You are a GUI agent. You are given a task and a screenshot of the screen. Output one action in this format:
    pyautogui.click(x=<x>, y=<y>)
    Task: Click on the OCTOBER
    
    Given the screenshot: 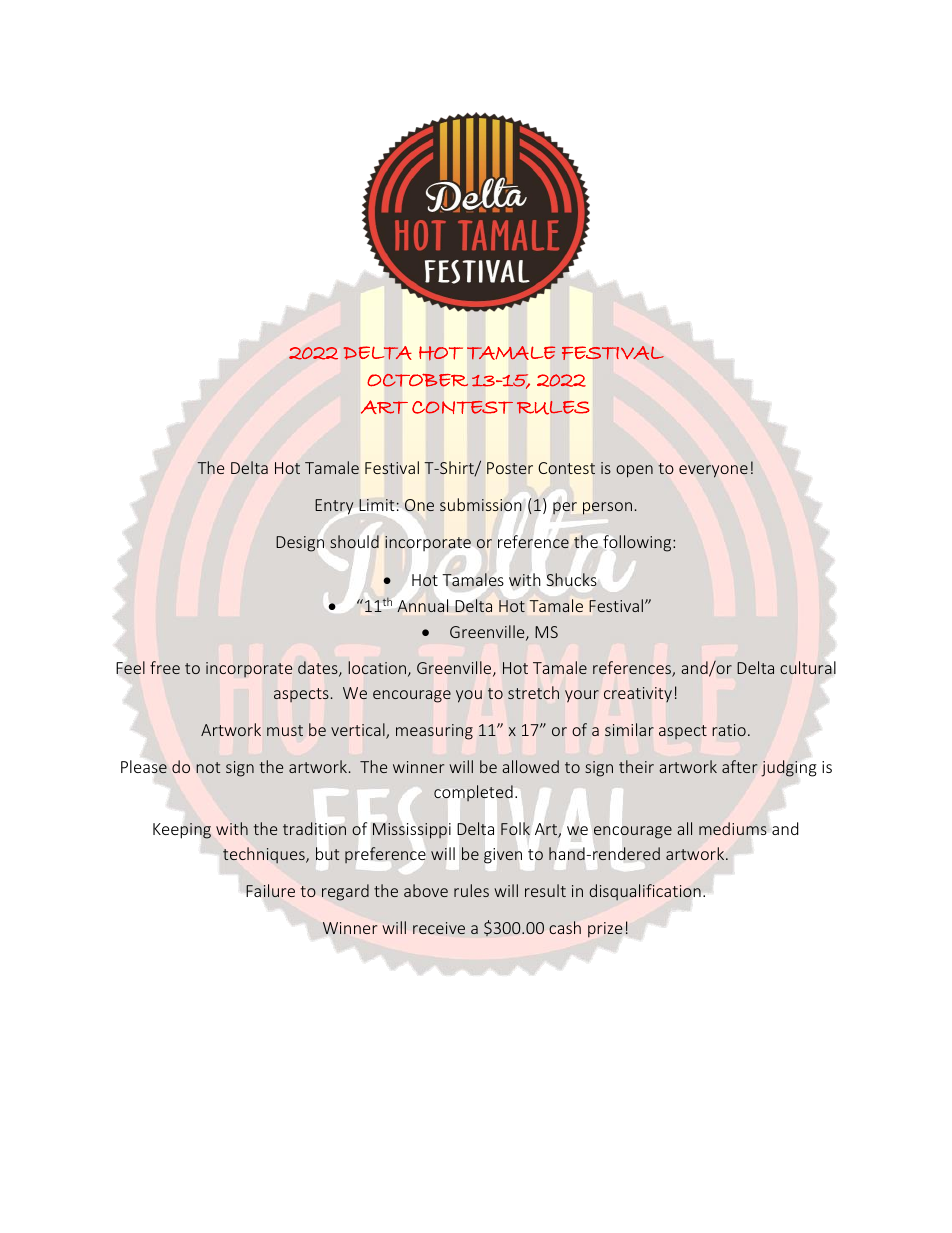 What is the action you would take?
    pyautogui.click(x=417, y=380)
